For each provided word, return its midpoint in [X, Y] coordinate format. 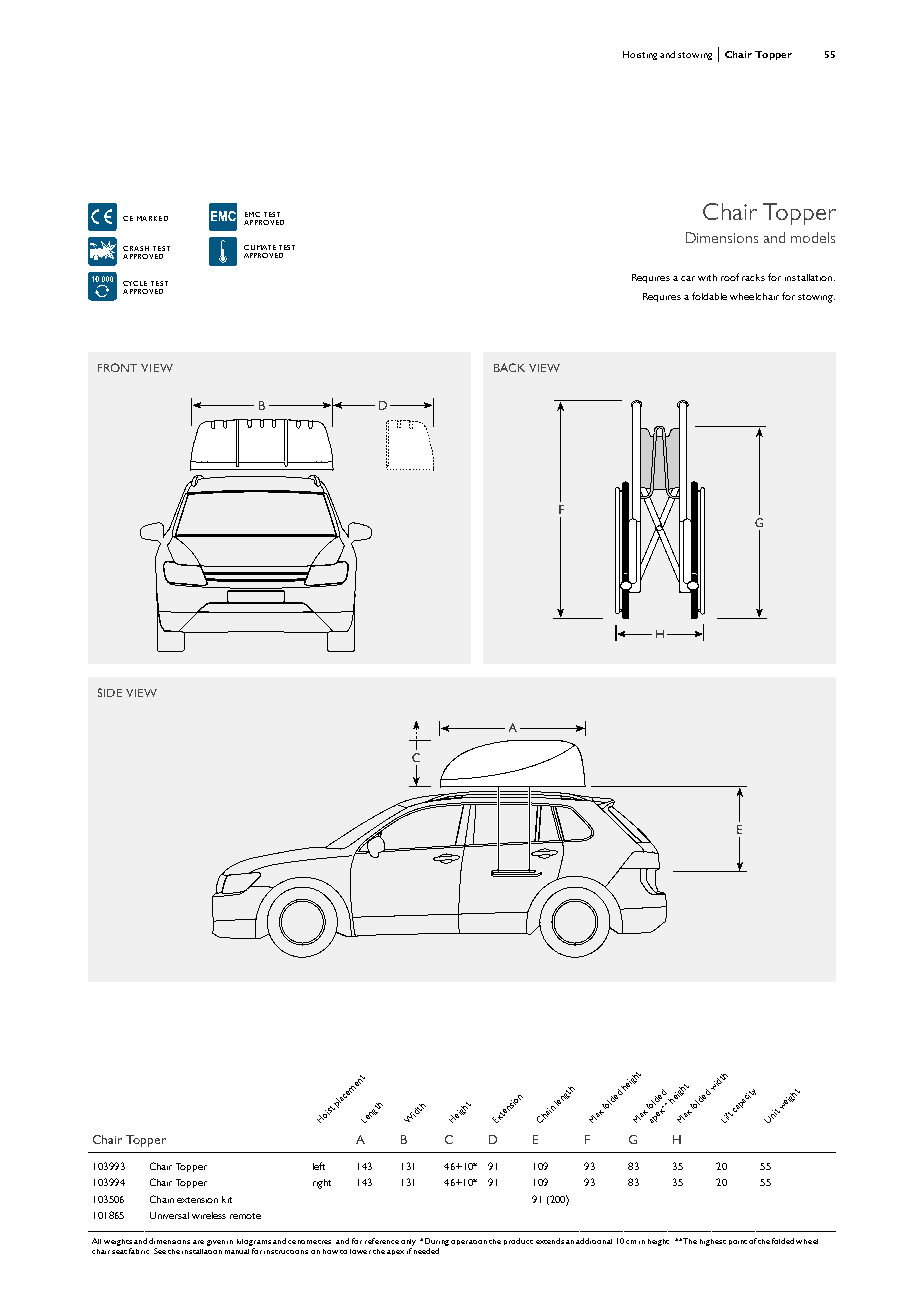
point [738, 1242]
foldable [709, 296]
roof [730, 277]
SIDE [110, 692]
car [688, 278]
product [518, 1241]
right [322, 1184]
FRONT [117, 367]
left [319, 1166]
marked [152, 218]
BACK [509, 367]
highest [713, 1242]
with [707, 277]
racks [753, 277]
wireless [209, 1215]
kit [227, 1199]
